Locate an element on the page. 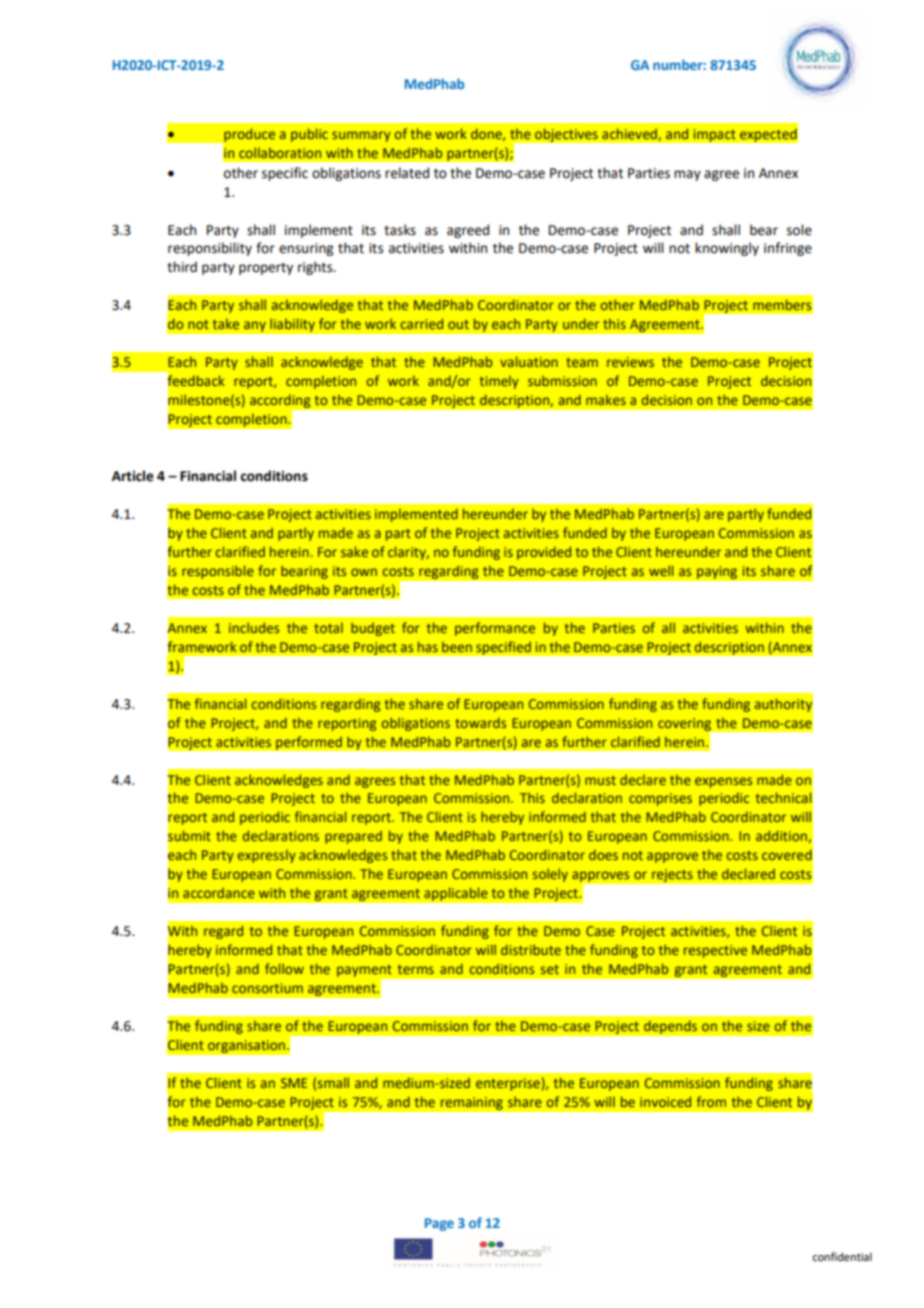  respective is located at coordinates (715, 951).
